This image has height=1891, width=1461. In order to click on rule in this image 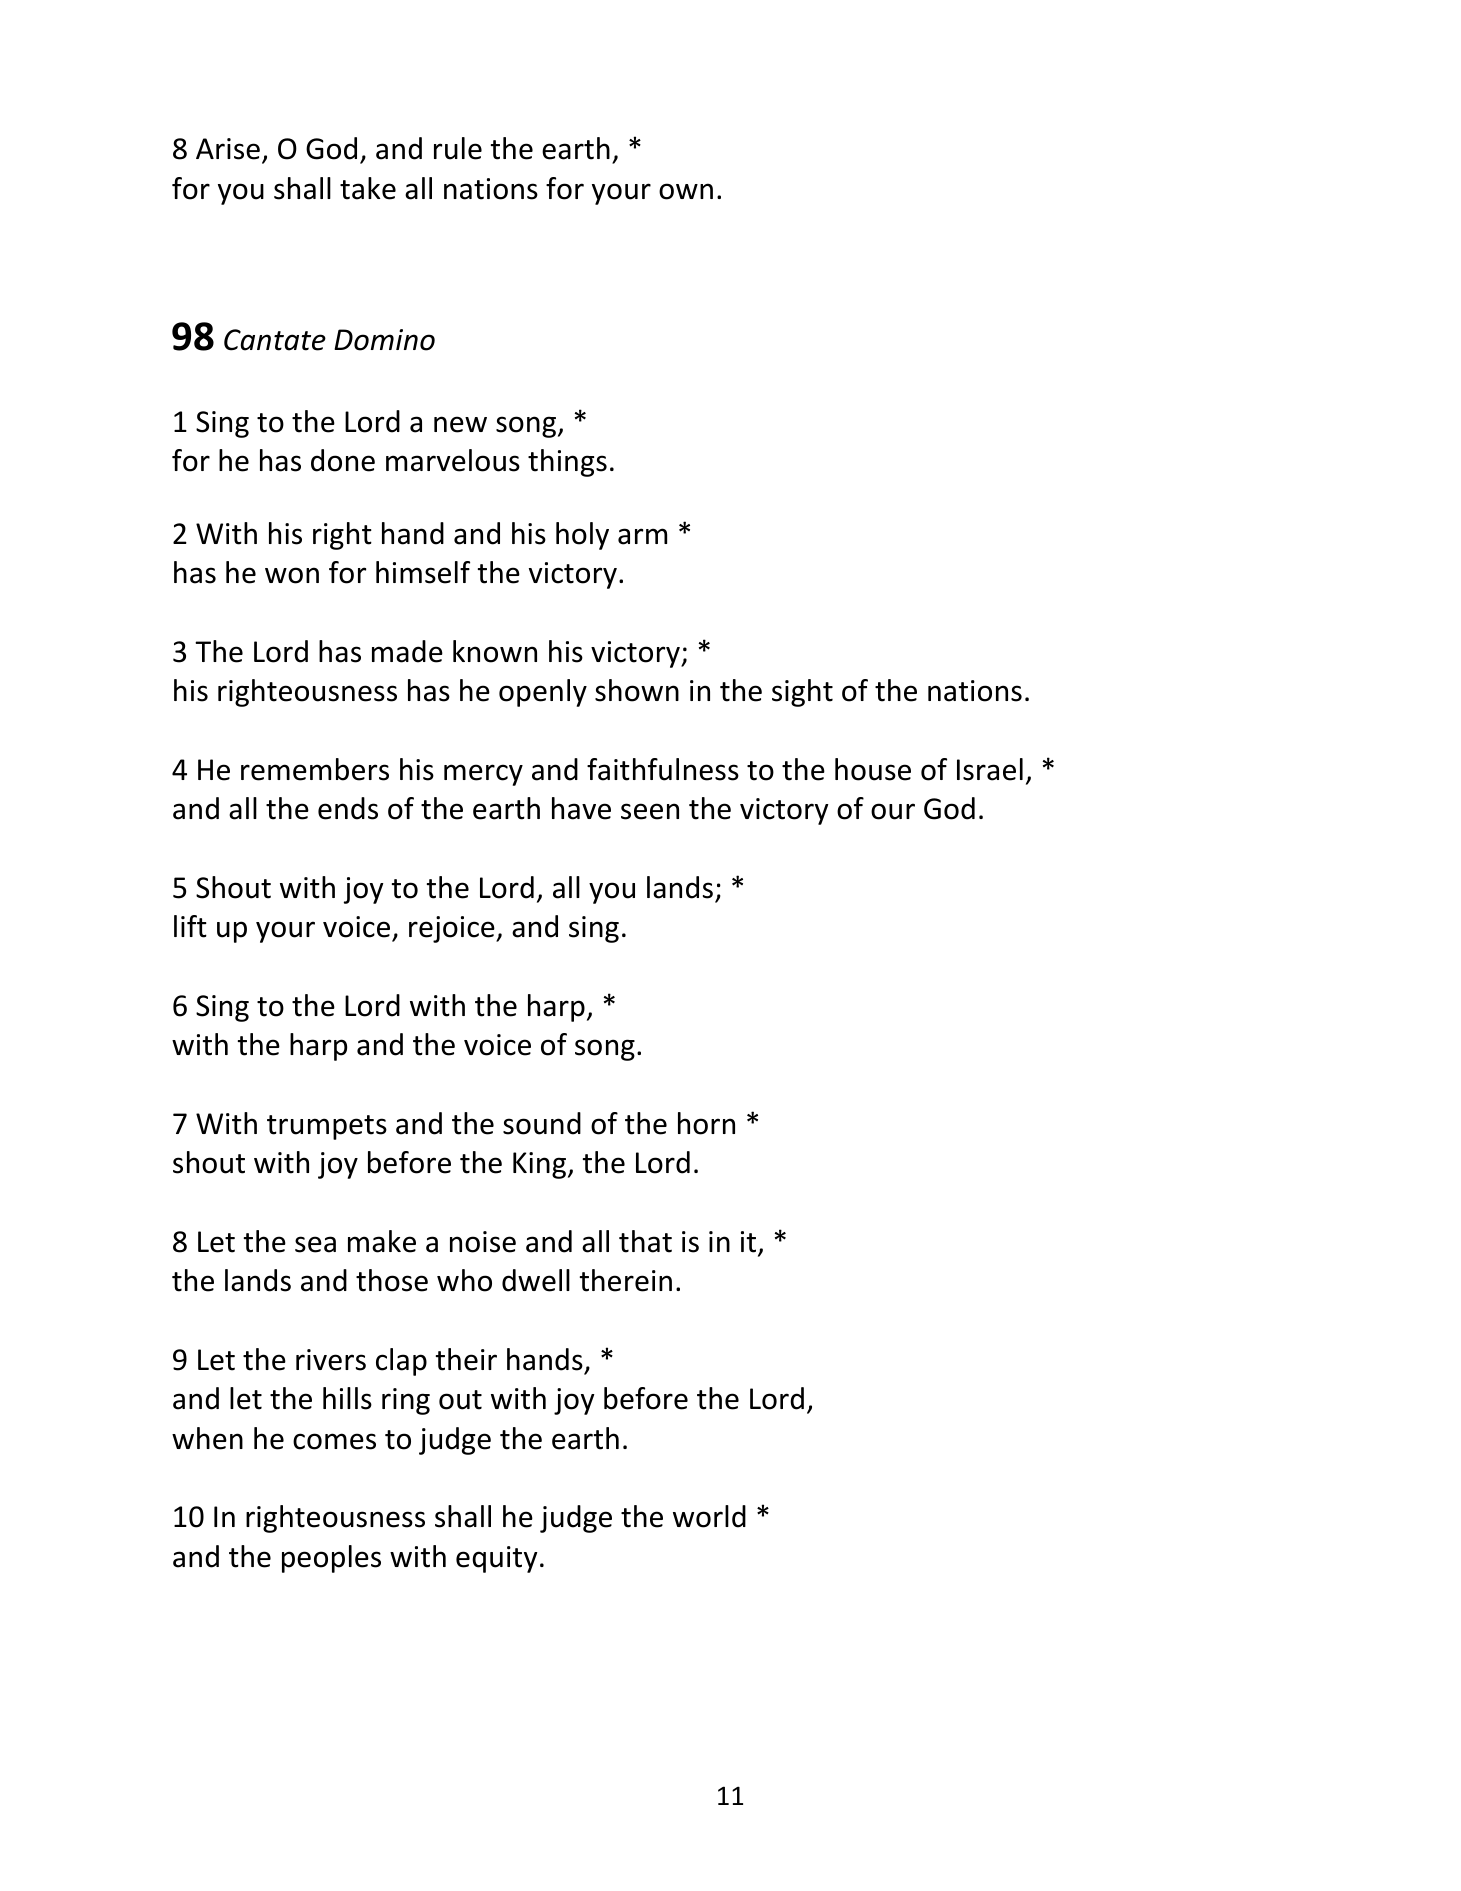, I will do `click(458, 148)`.
